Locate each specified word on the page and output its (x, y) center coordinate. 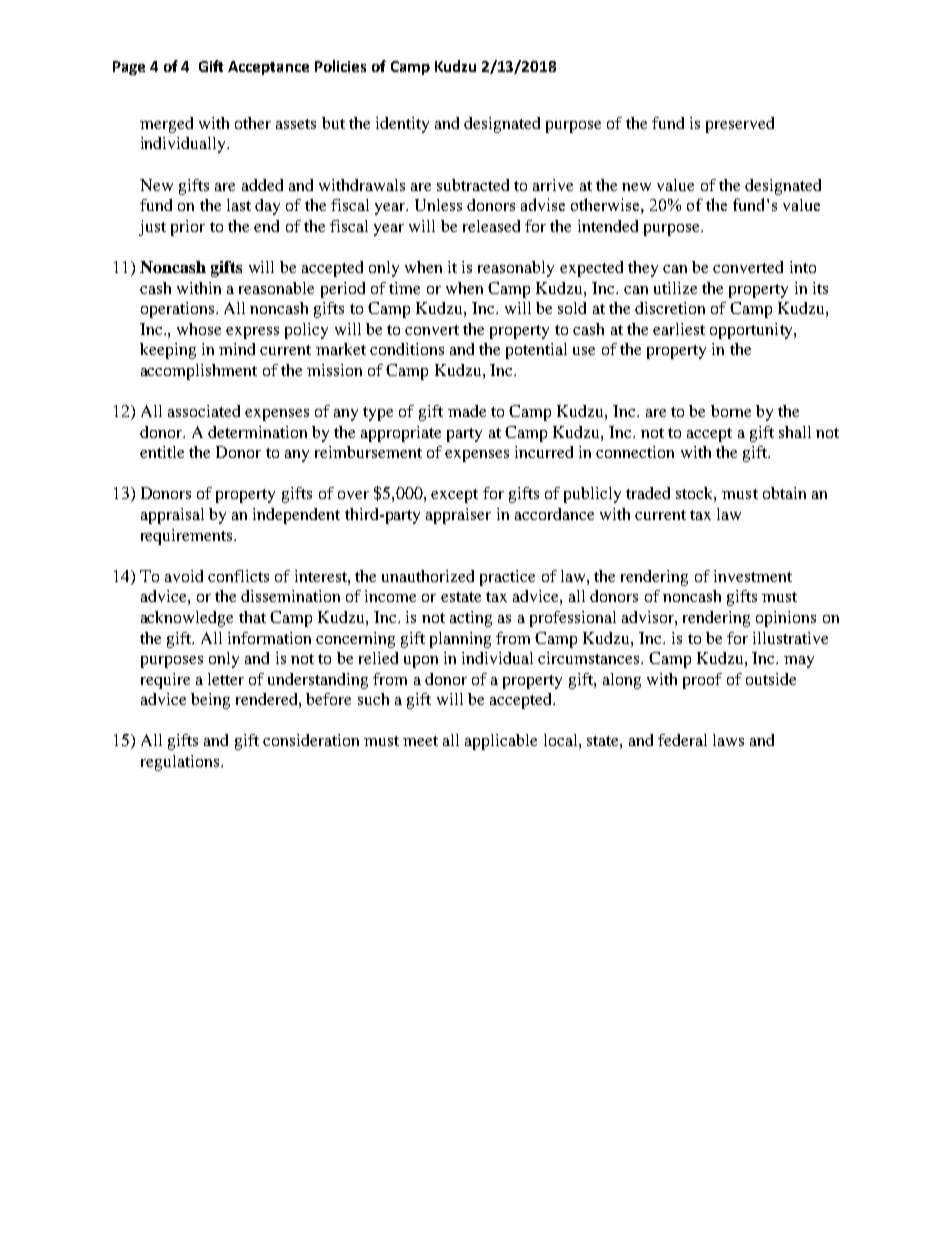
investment (753, 576)
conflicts (238, 576)
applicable (501, 742)
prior (188, 228)
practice (507, 578)
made (467, 411)
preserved (740, 125)
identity (402, 125)
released (491, 226)
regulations (180, 763)
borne (731, 411)
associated (204, 411)
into (803, 267)
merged (166, 125)
